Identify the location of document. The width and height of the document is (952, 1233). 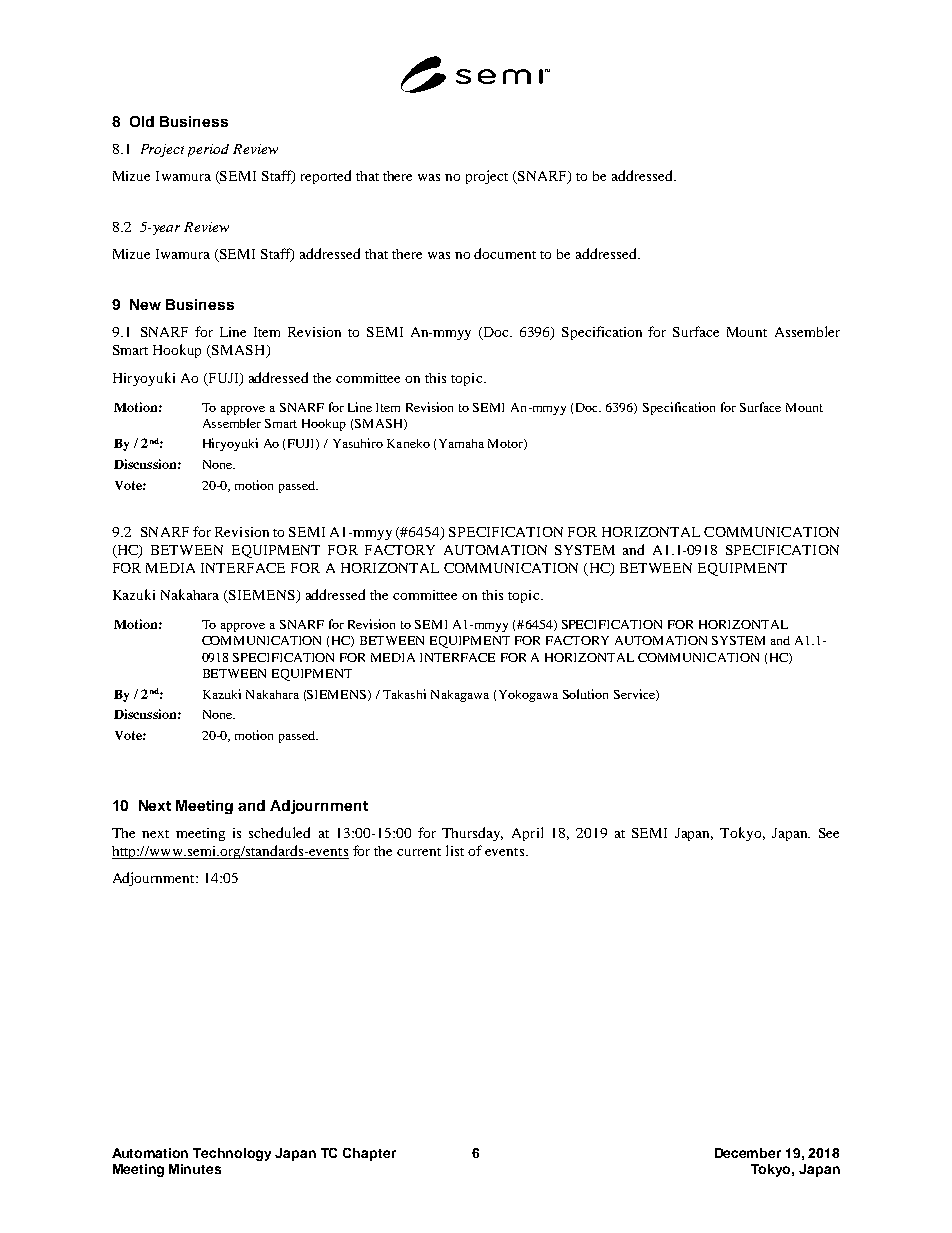
(505, 253).
